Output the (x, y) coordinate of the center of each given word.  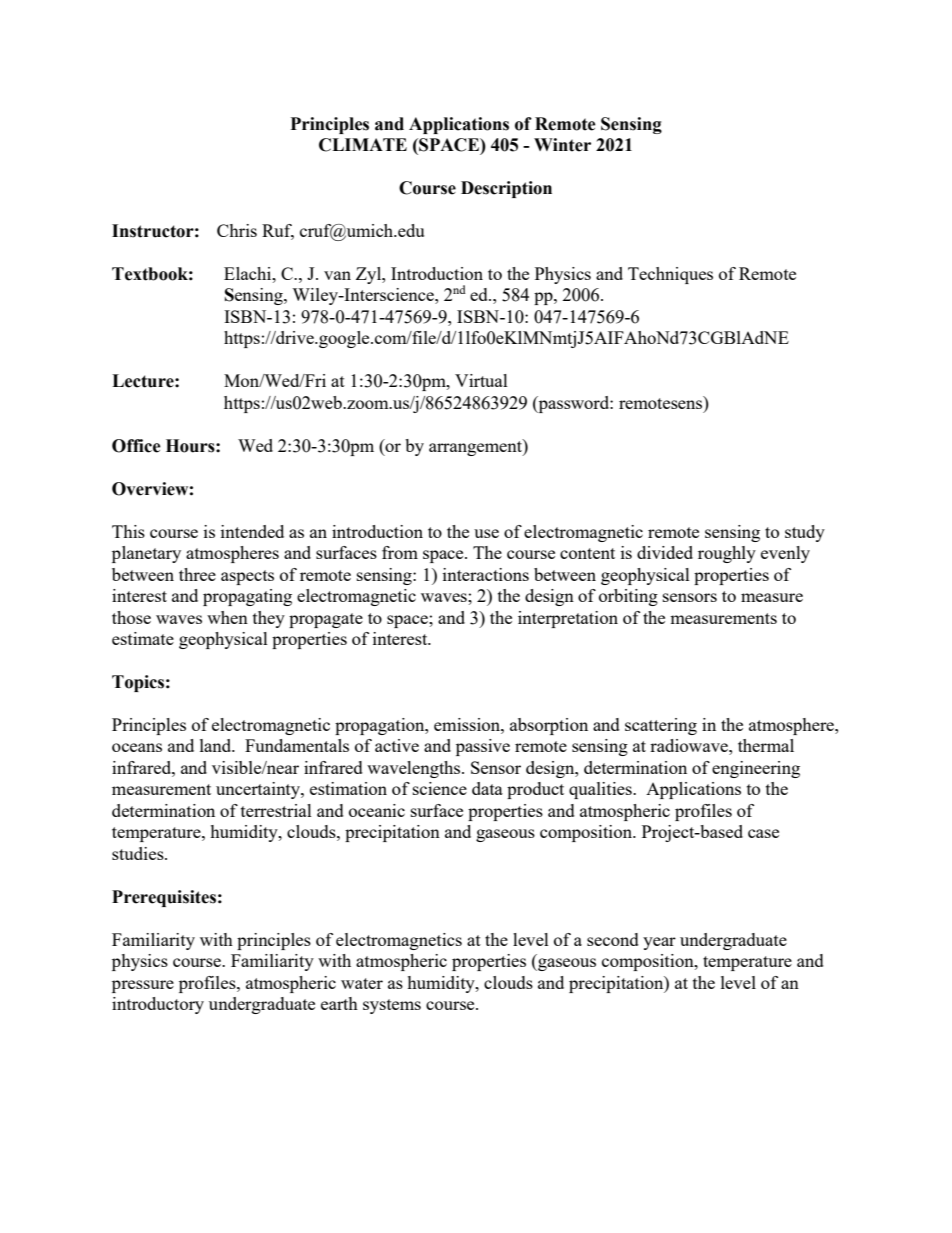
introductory (158, 1005)
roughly (727, 554)
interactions (486, 574)
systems (392, 1006)
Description (506, 189)
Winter (562, 145)
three (197, 574)
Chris (237, 230)
